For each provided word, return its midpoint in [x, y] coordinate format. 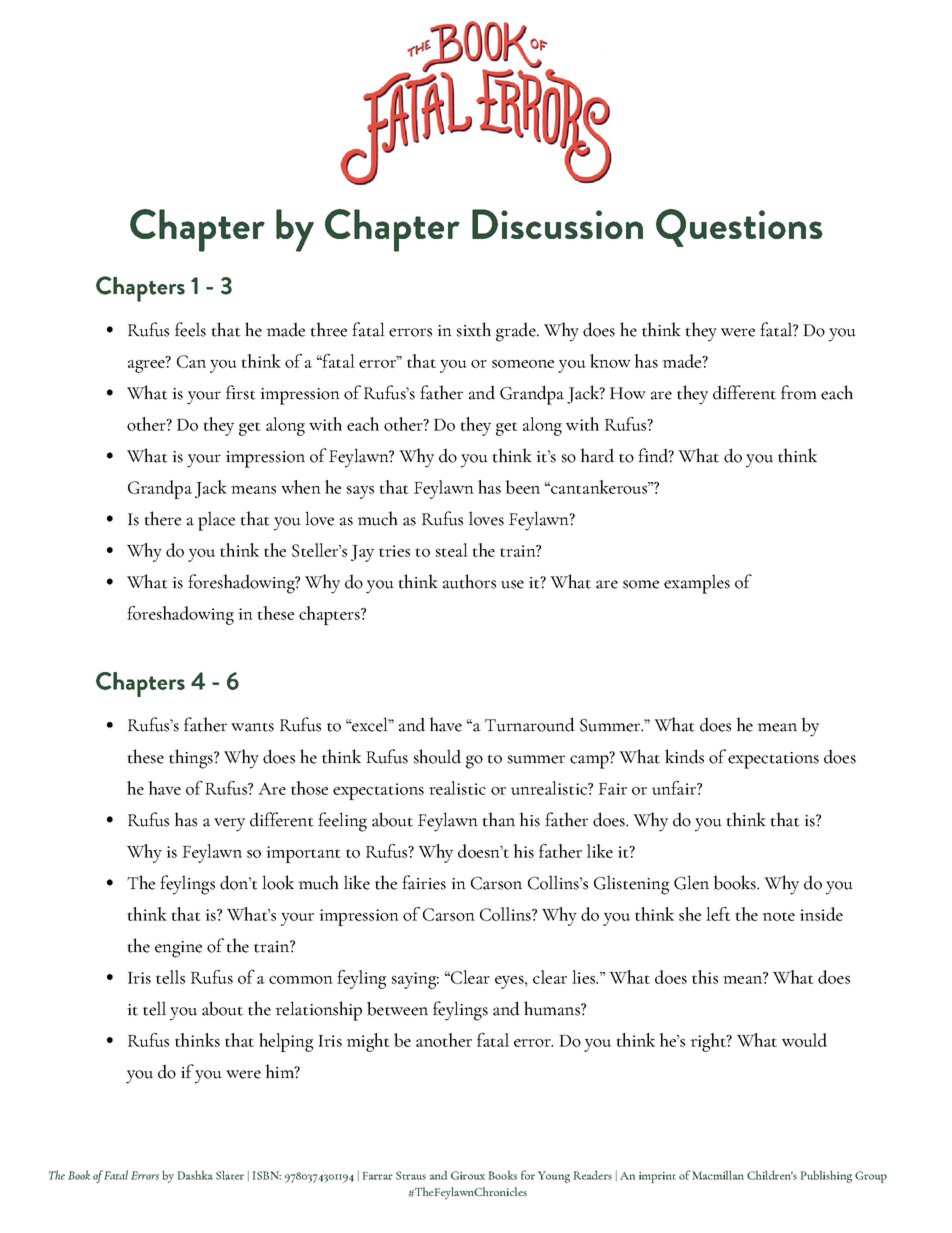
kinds [684, 756]
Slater [230, 1175]
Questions [739, 228]
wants [252, 727]
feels [190, 329]
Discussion [557, 224]
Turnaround [530, 724]
